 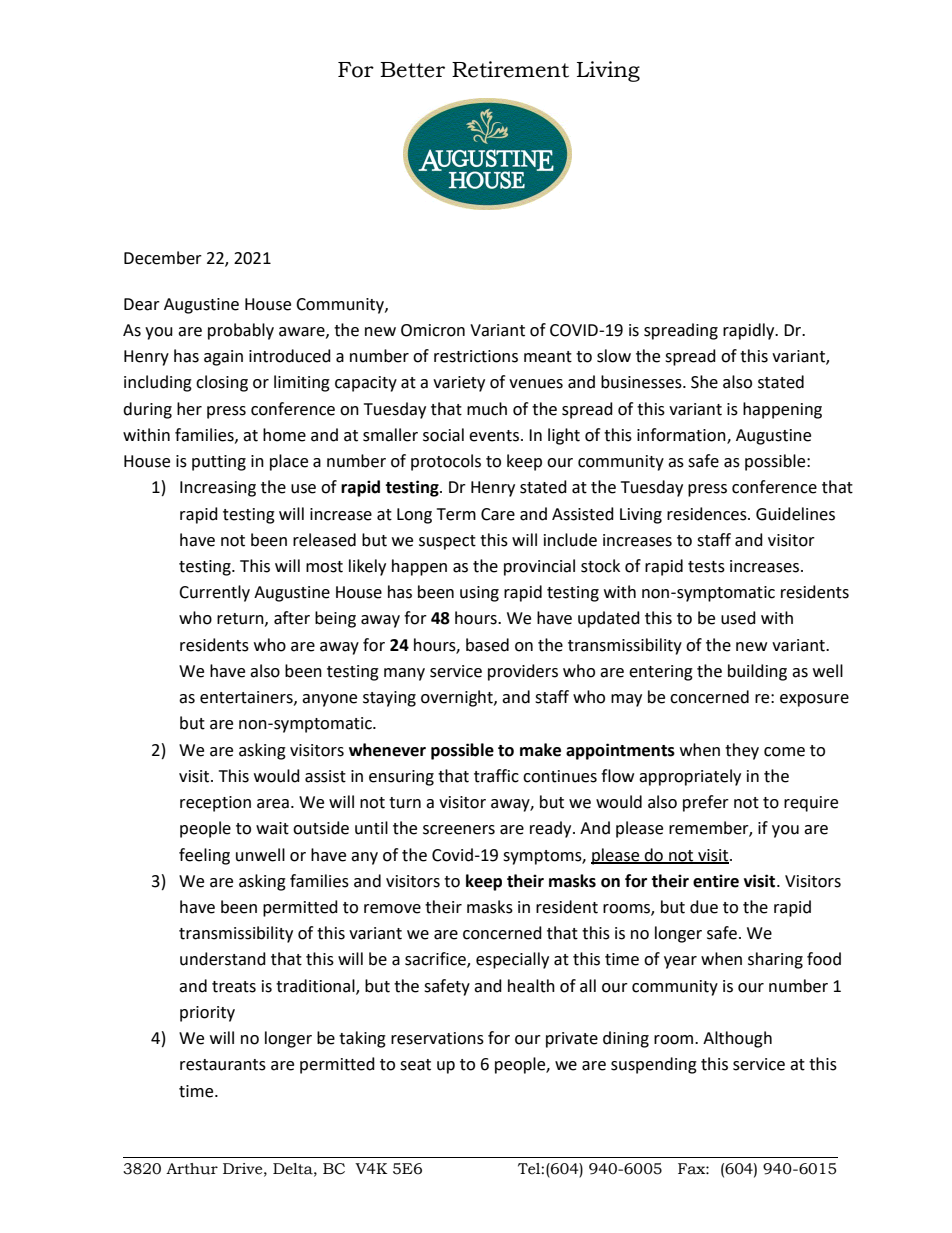 What do you see at coordinates (510, 69) in the page?
I see `Retirement` at bounding box center [510, 69].
